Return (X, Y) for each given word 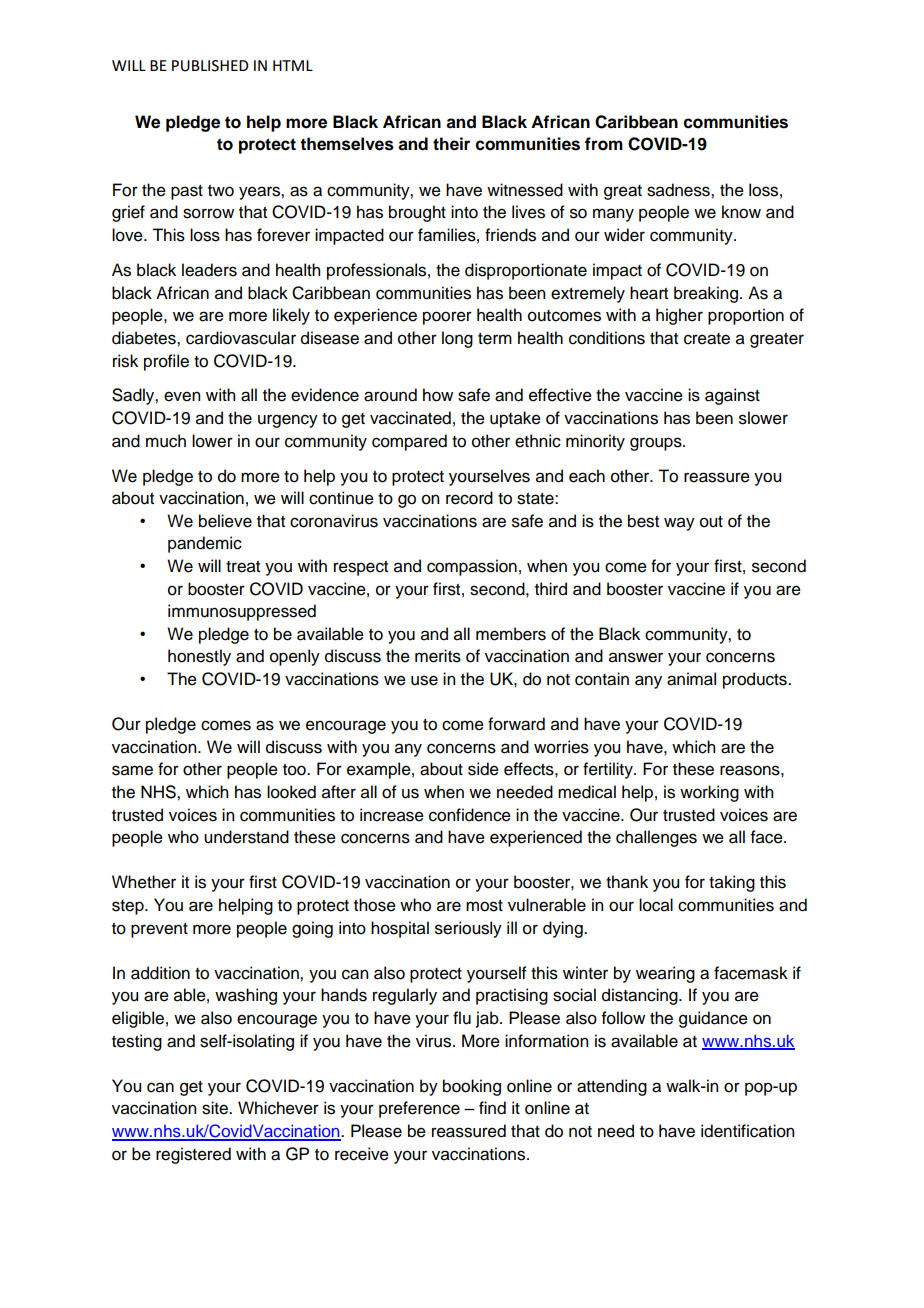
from (604, 144)
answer (636, 657)
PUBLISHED (210, 66)
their (451, 144)
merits (438, 656)
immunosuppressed (242, 612)
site (216, 1108)
